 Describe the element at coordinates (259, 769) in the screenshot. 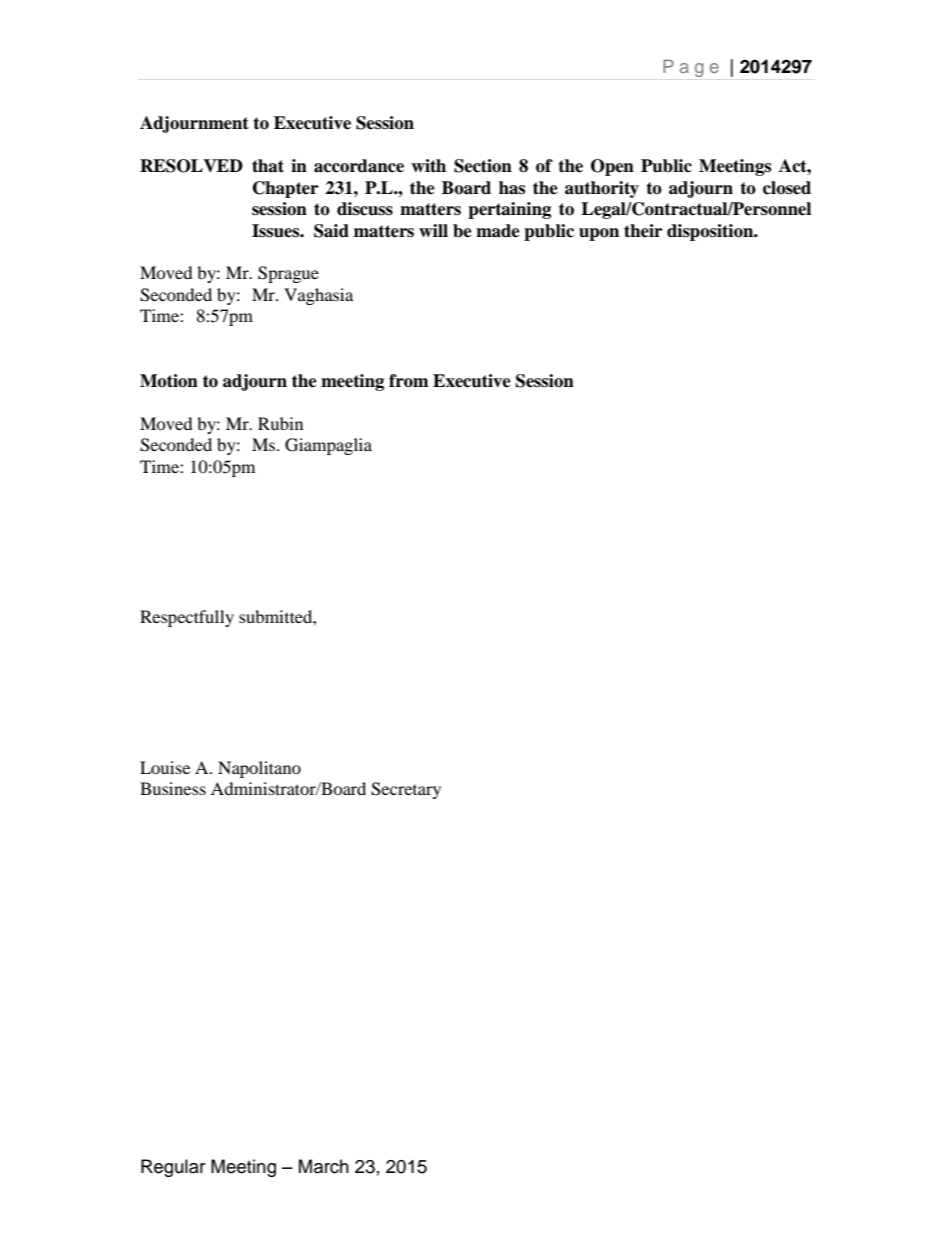

I see `Napolitano` at that location.
